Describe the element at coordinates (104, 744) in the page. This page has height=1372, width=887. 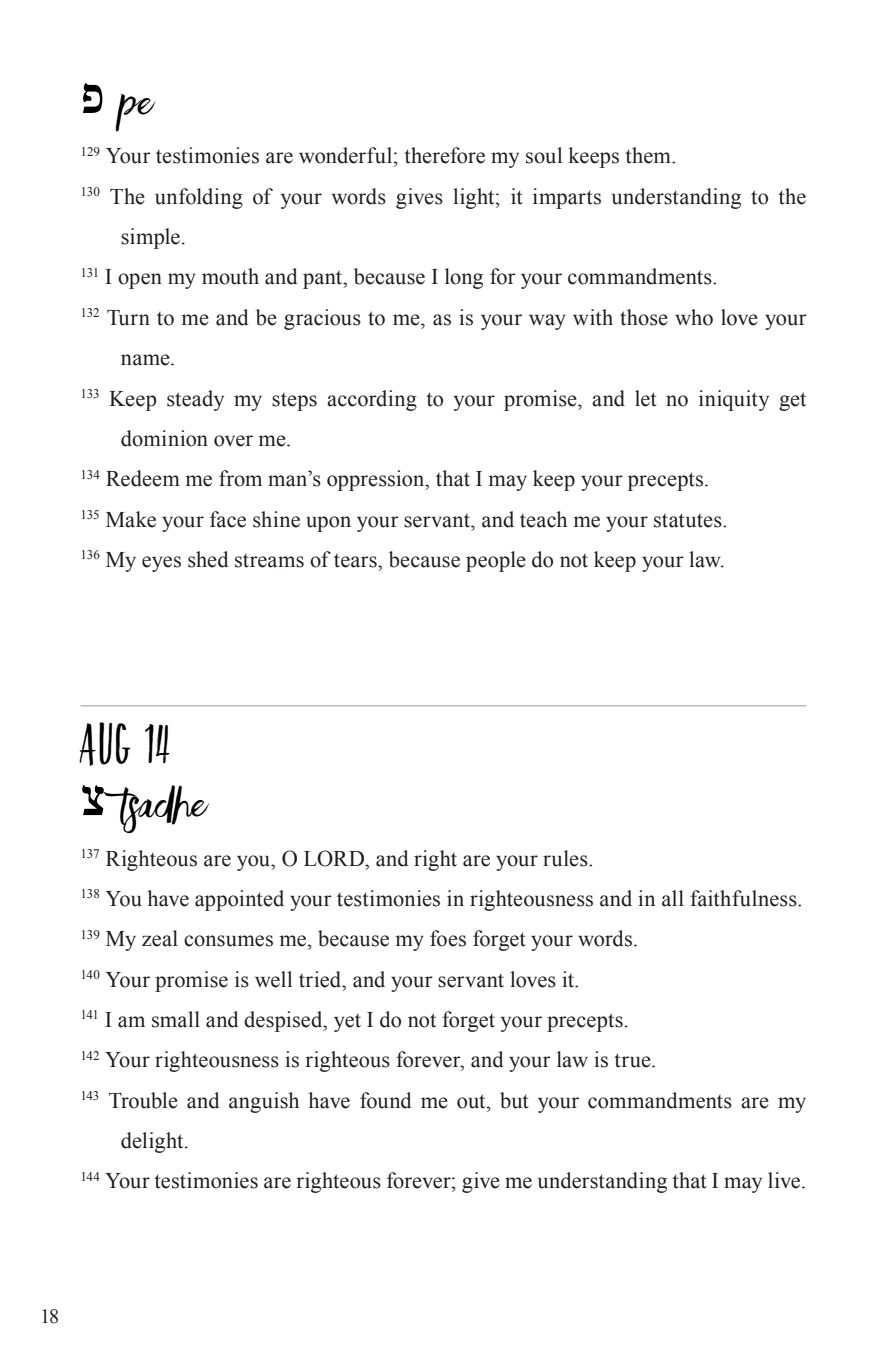
I see `Aug` at that location.
